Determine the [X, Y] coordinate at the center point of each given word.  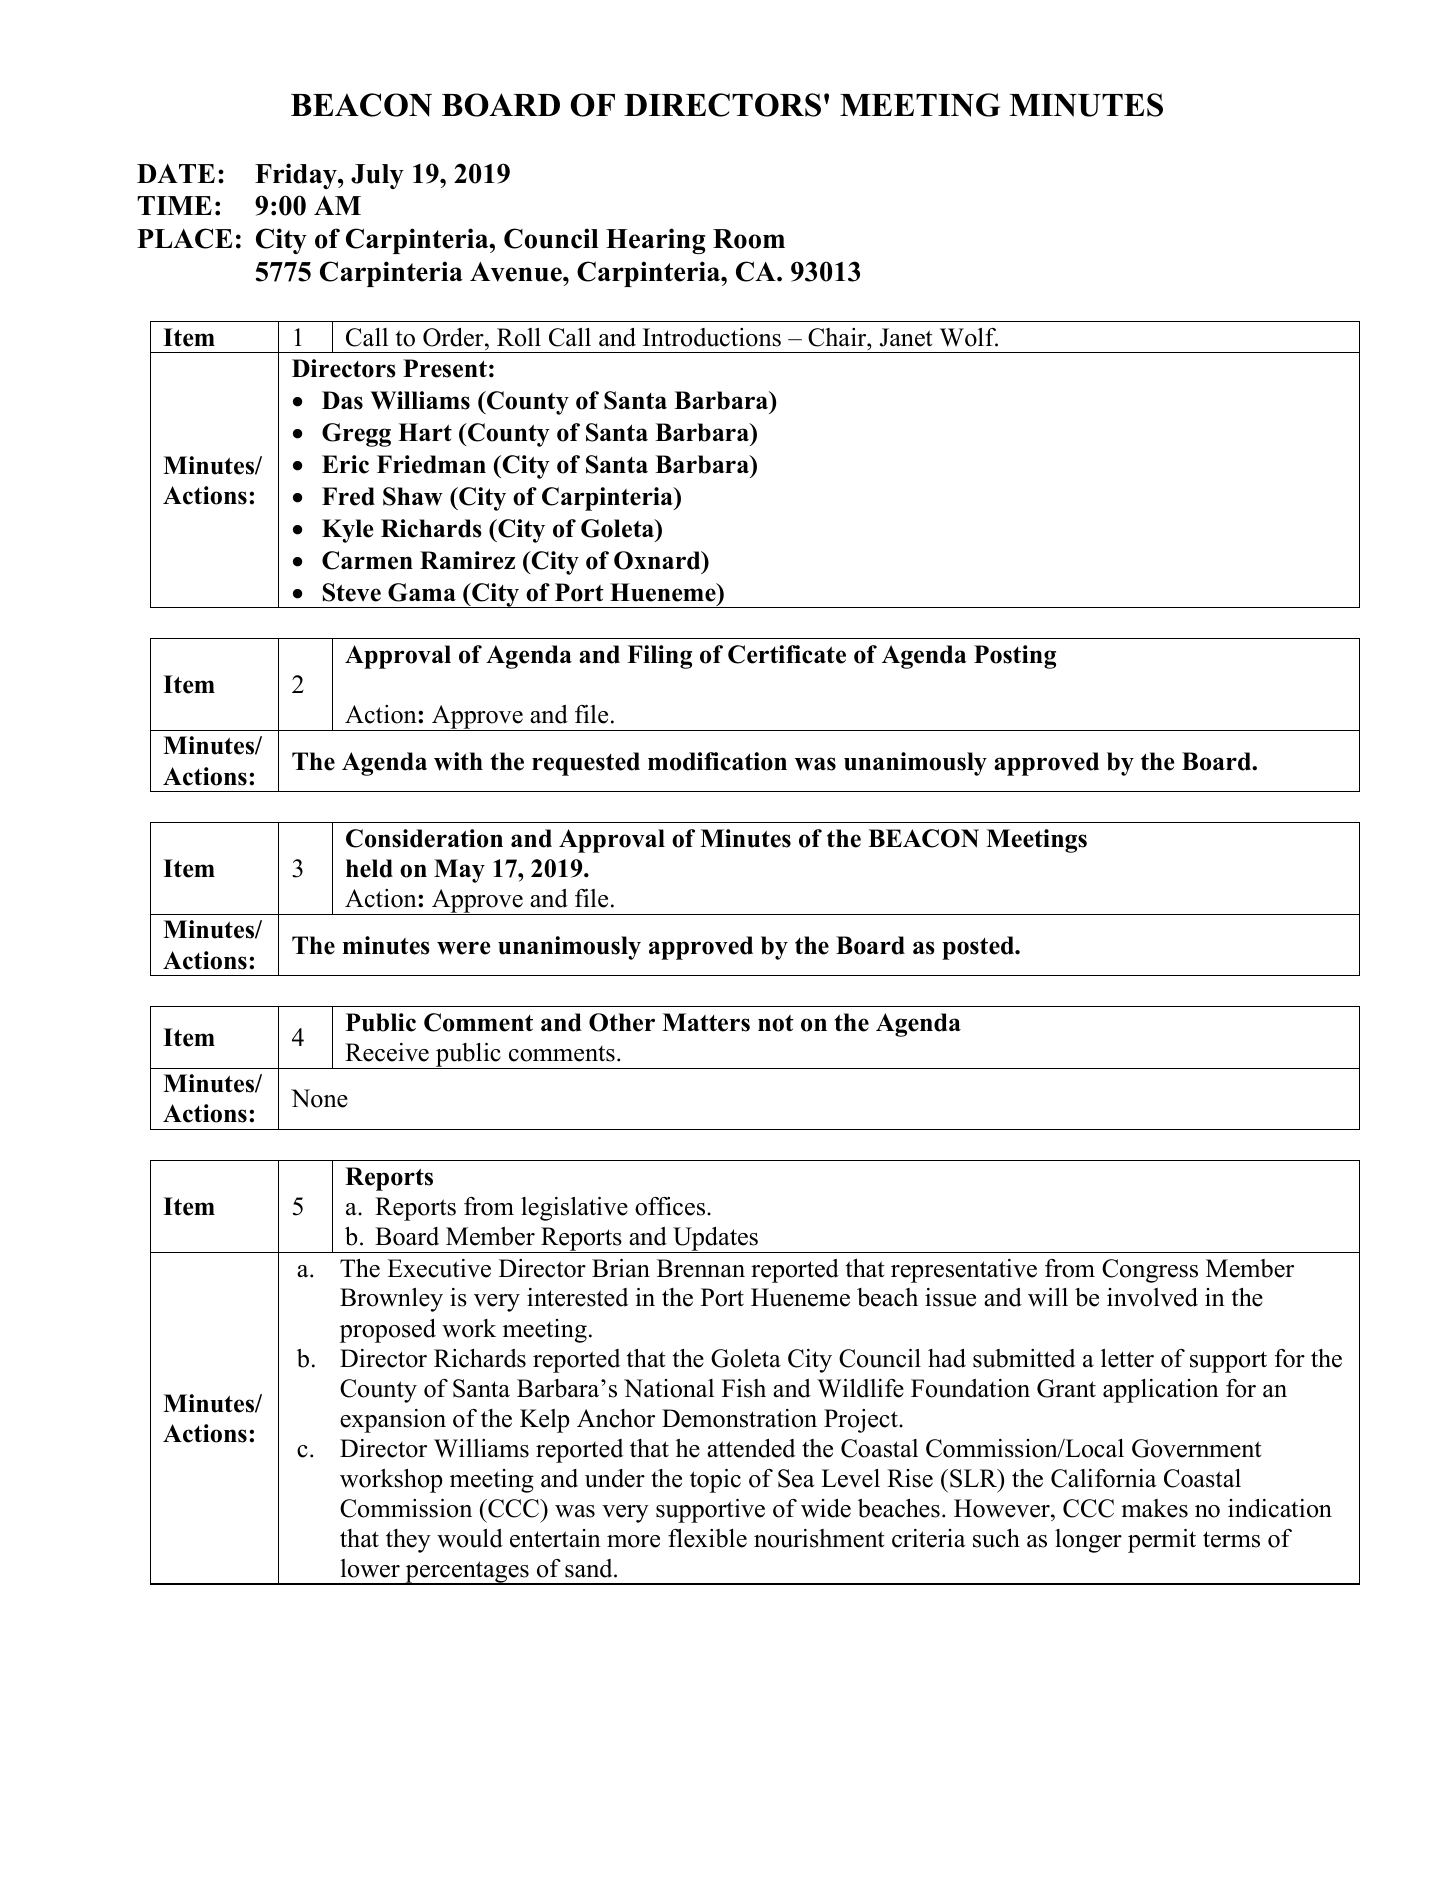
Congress [1150, 1271]
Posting [1015, 657]
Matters [706, 1022]
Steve [352, 592]
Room [749, 239]
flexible [707, 1538]
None [319, 1098]
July [377, 176]
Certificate [787, 654]
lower [370, 1568]
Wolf [969, 337]
